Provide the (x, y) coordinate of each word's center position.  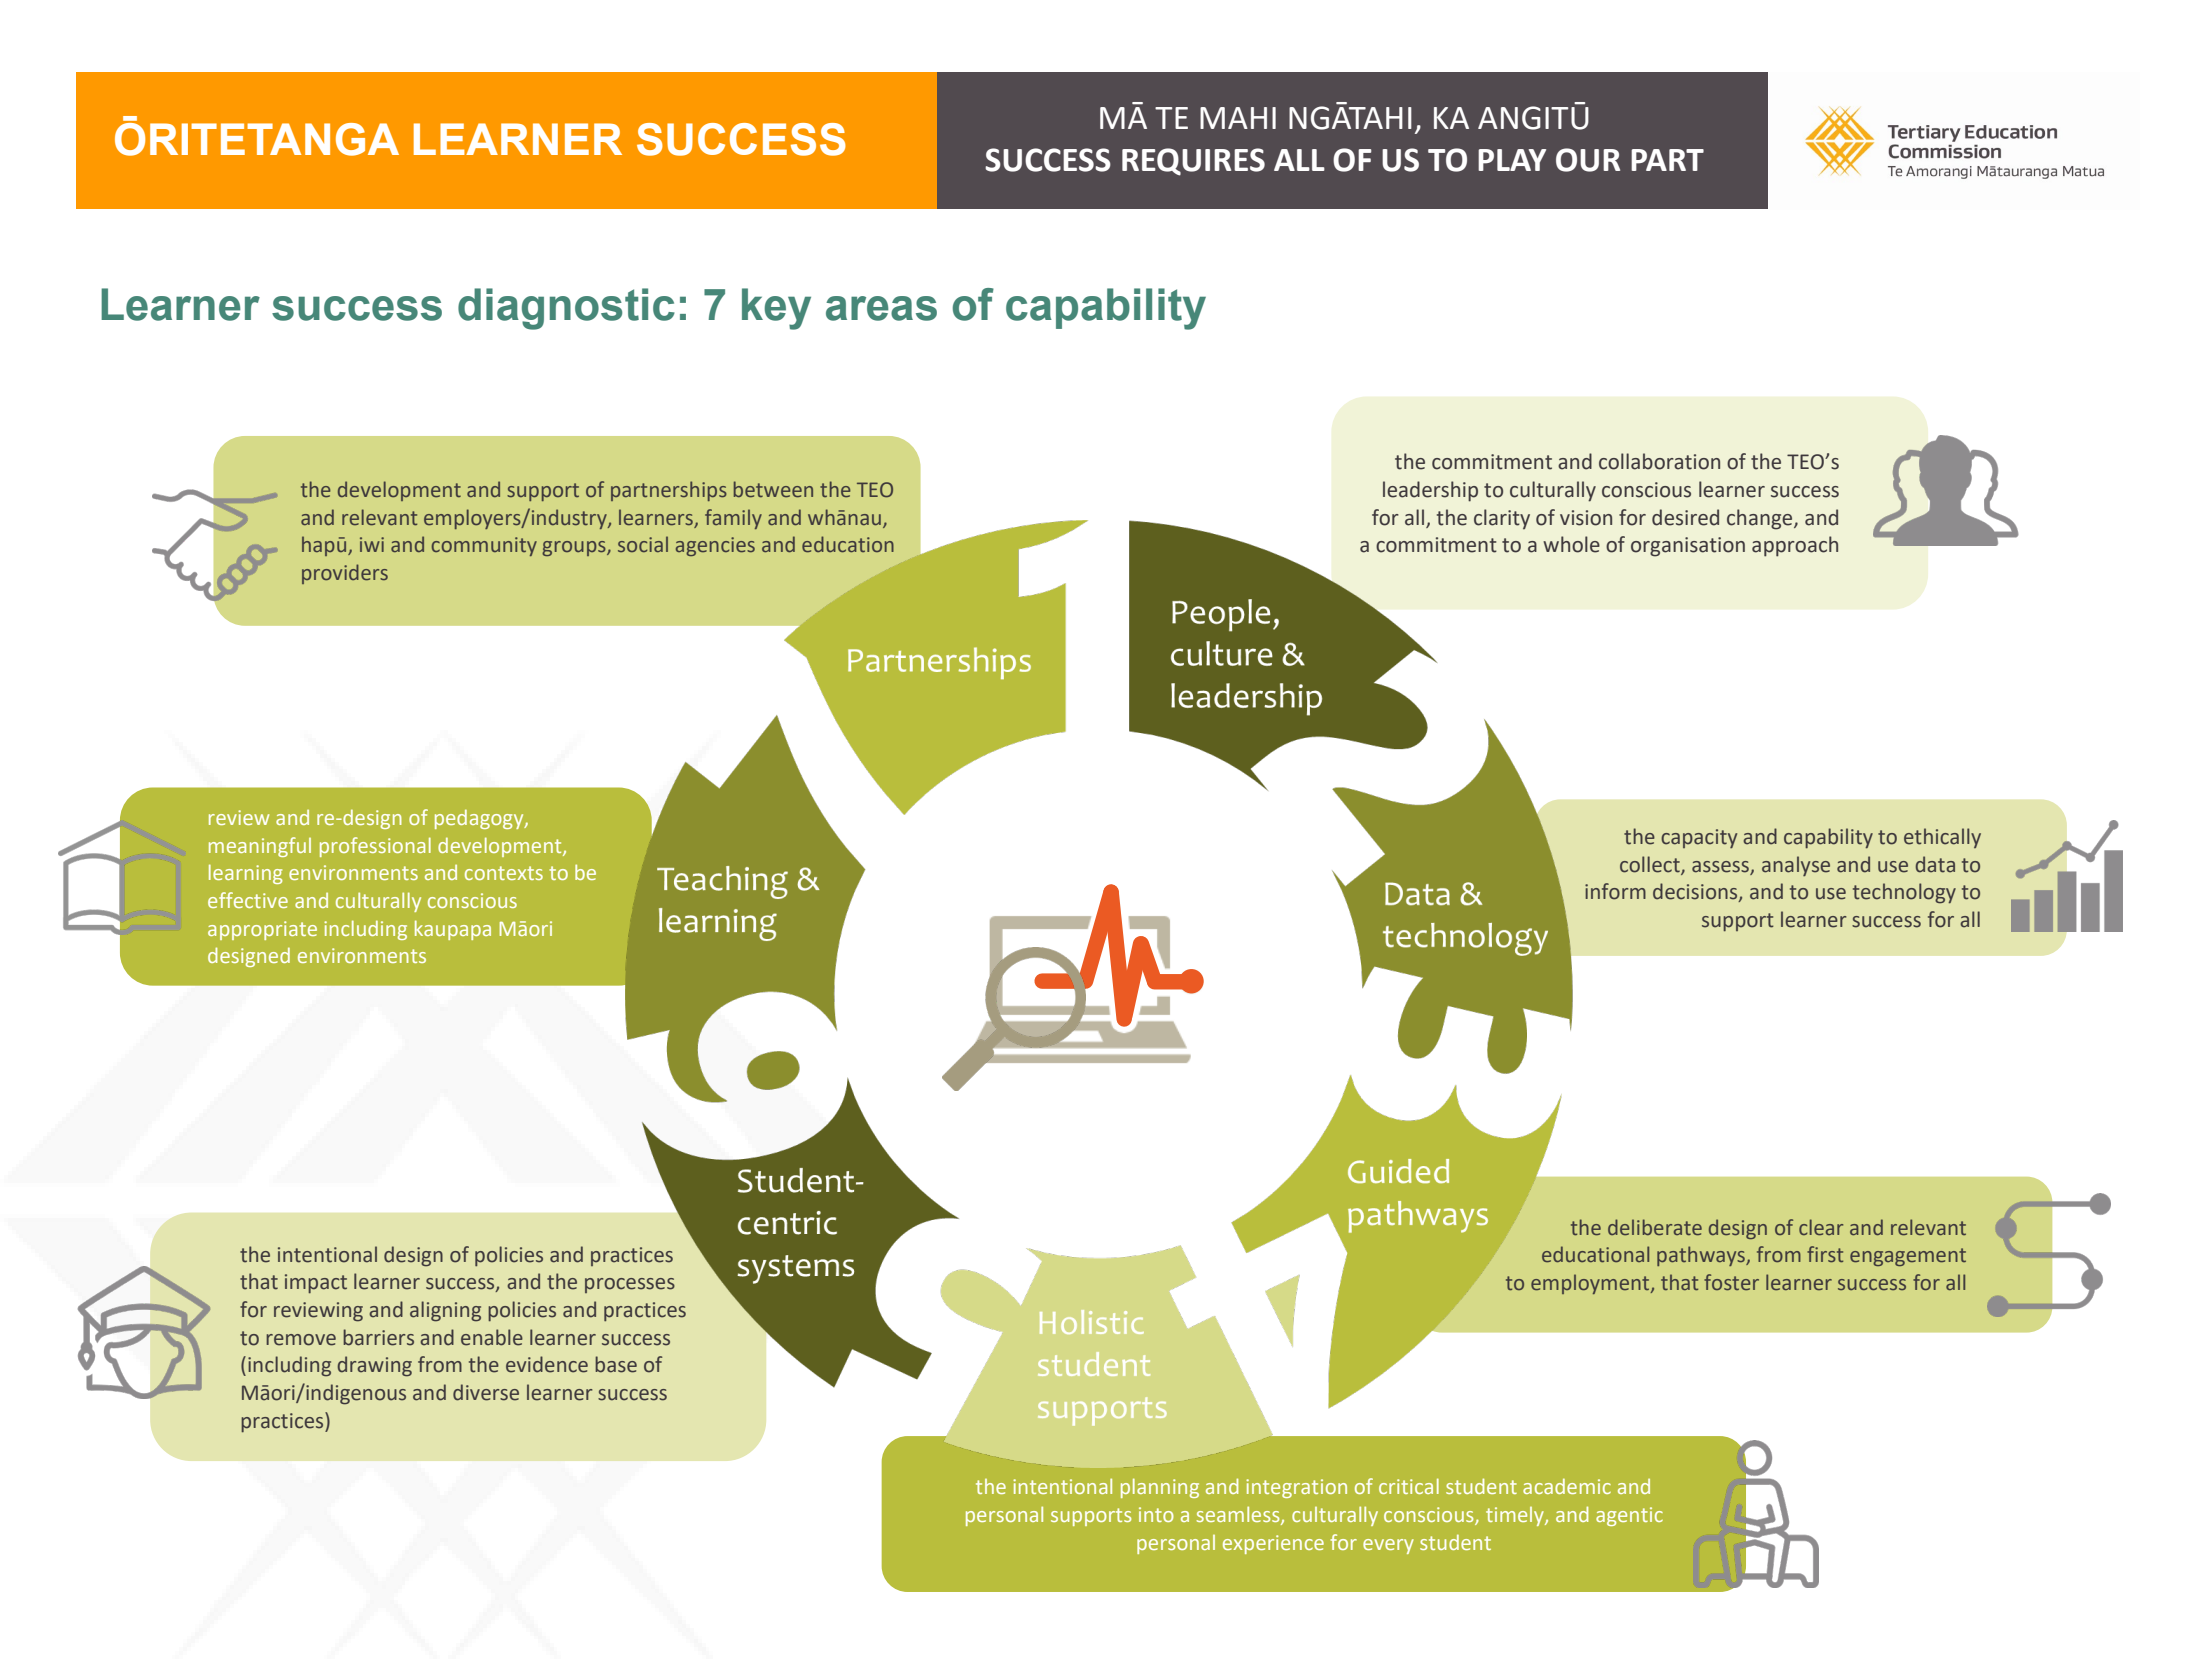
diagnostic (566, 309)
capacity (1699, 838)
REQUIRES (1193, 162)
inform (1615, 891)
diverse (486, 1392)
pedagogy (480, 819)
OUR (1588, 160)
